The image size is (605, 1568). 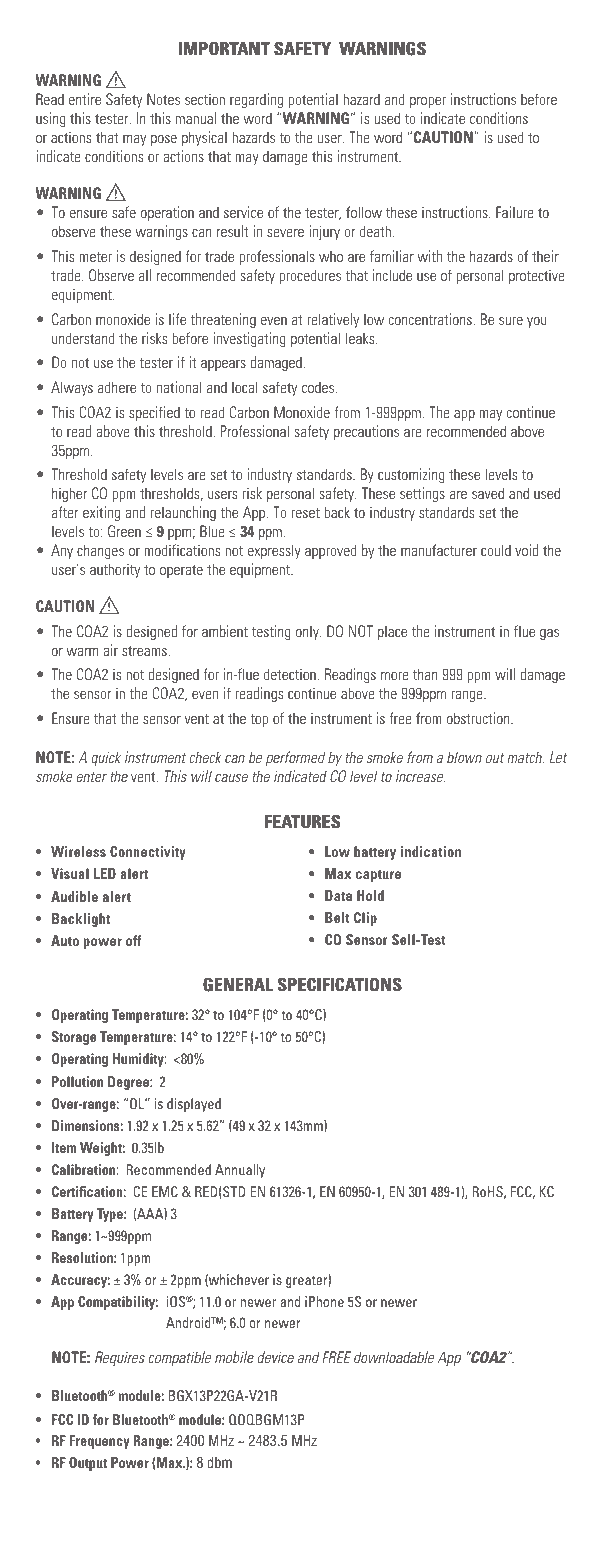 I want to click on regarding, so click(x=256, y=100).
